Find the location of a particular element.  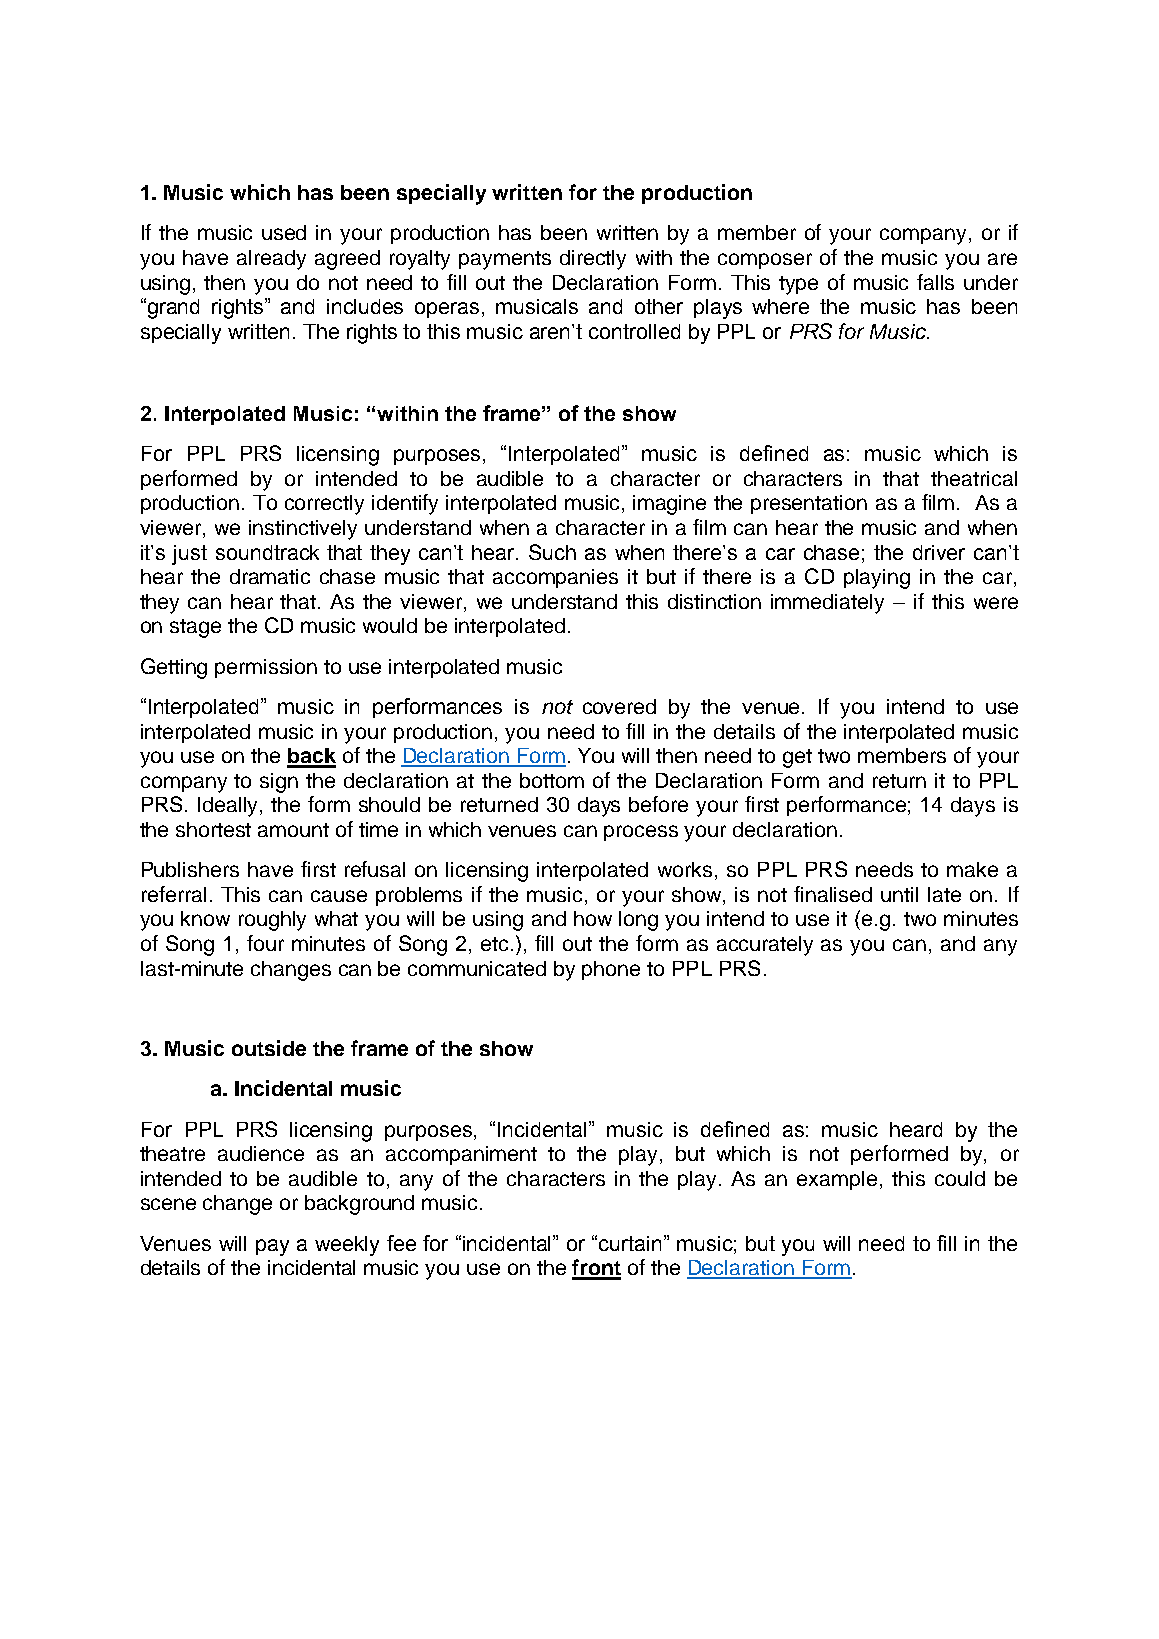

directly is located at coordinates (593, 260).
